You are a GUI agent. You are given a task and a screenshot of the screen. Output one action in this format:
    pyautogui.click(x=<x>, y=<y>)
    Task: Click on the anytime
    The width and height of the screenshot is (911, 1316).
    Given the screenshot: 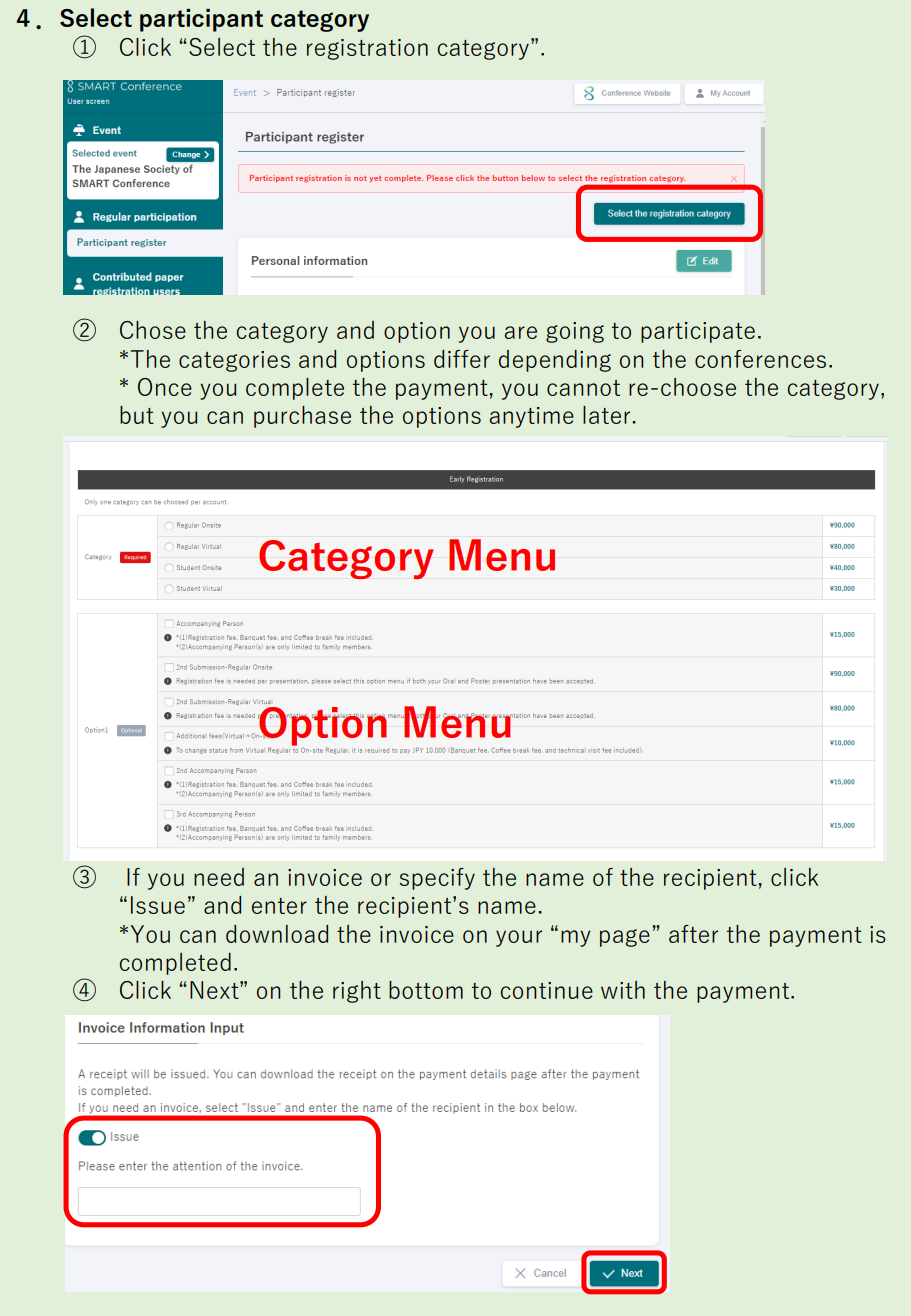 What is the action you would take?
    pyautogui.click(x=531, y=417)
